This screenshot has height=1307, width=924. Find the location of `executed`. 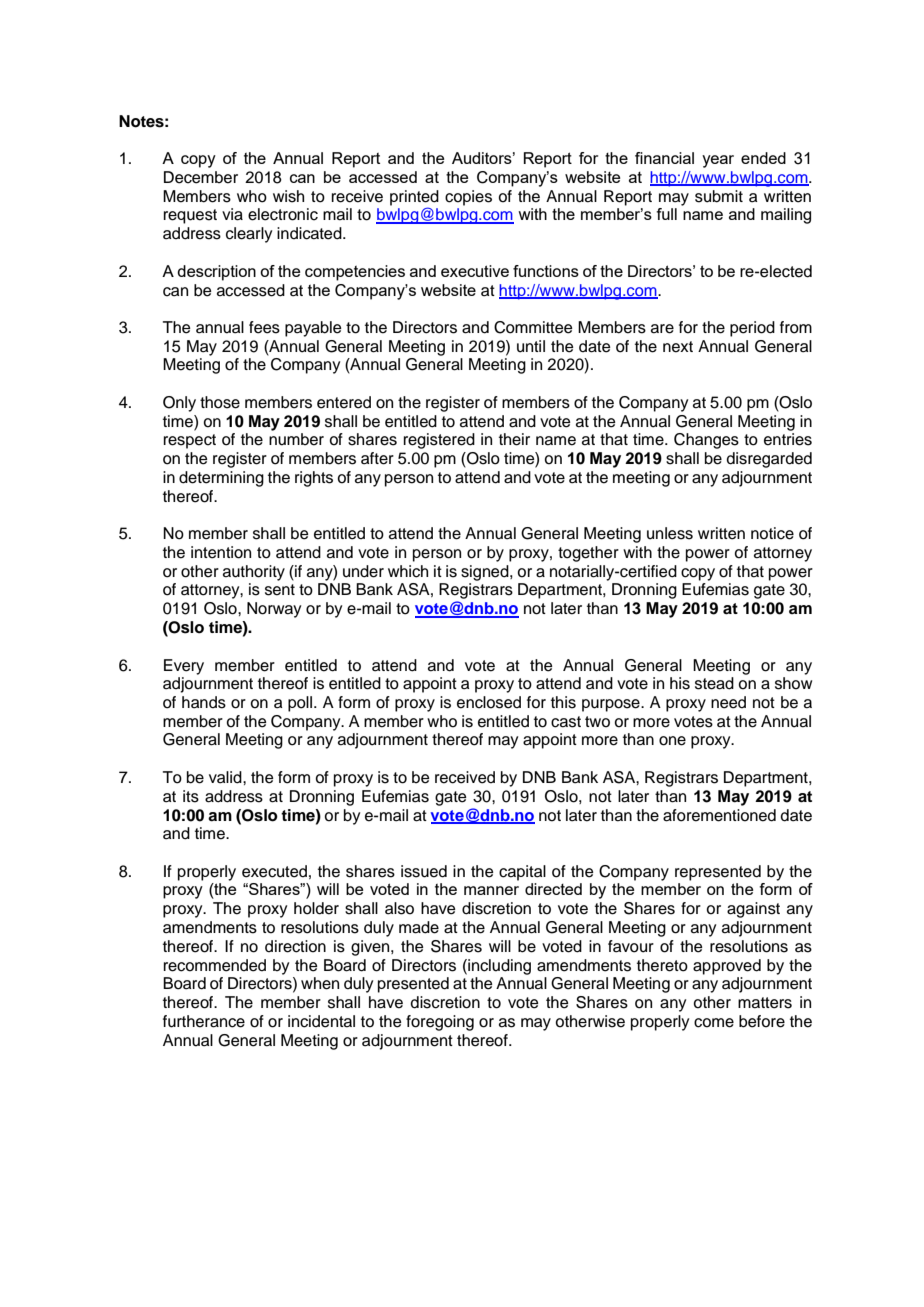

executed is located at coordinates (274, 871).
